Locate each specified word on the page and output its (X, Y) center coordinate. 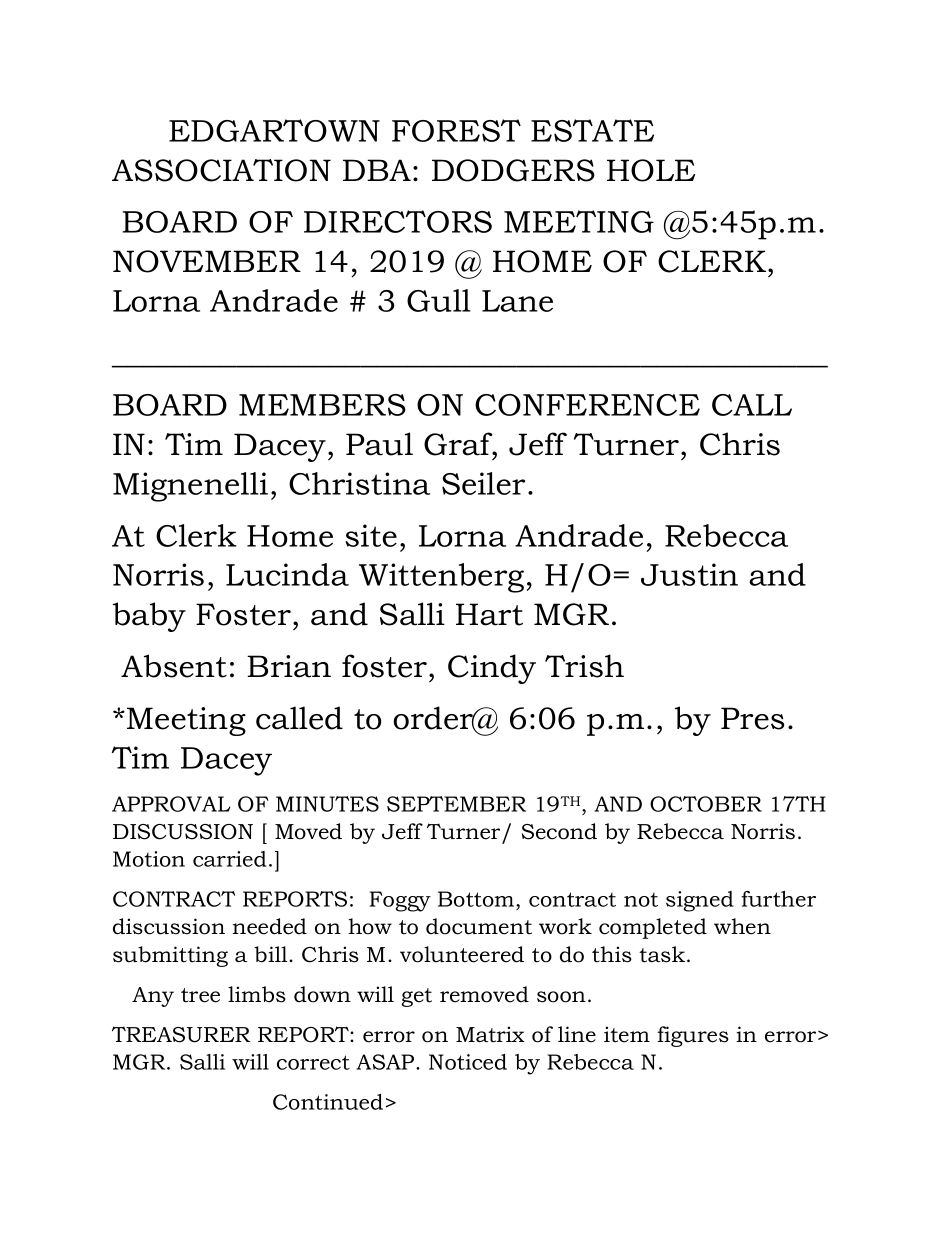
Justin (689, 574)
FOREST (456, 130)
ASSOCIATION (221, 170)
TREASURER (181, 1034)
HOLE (651, 170)
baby (149, 617)
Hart (489, 614)
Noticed (468, 1062)
